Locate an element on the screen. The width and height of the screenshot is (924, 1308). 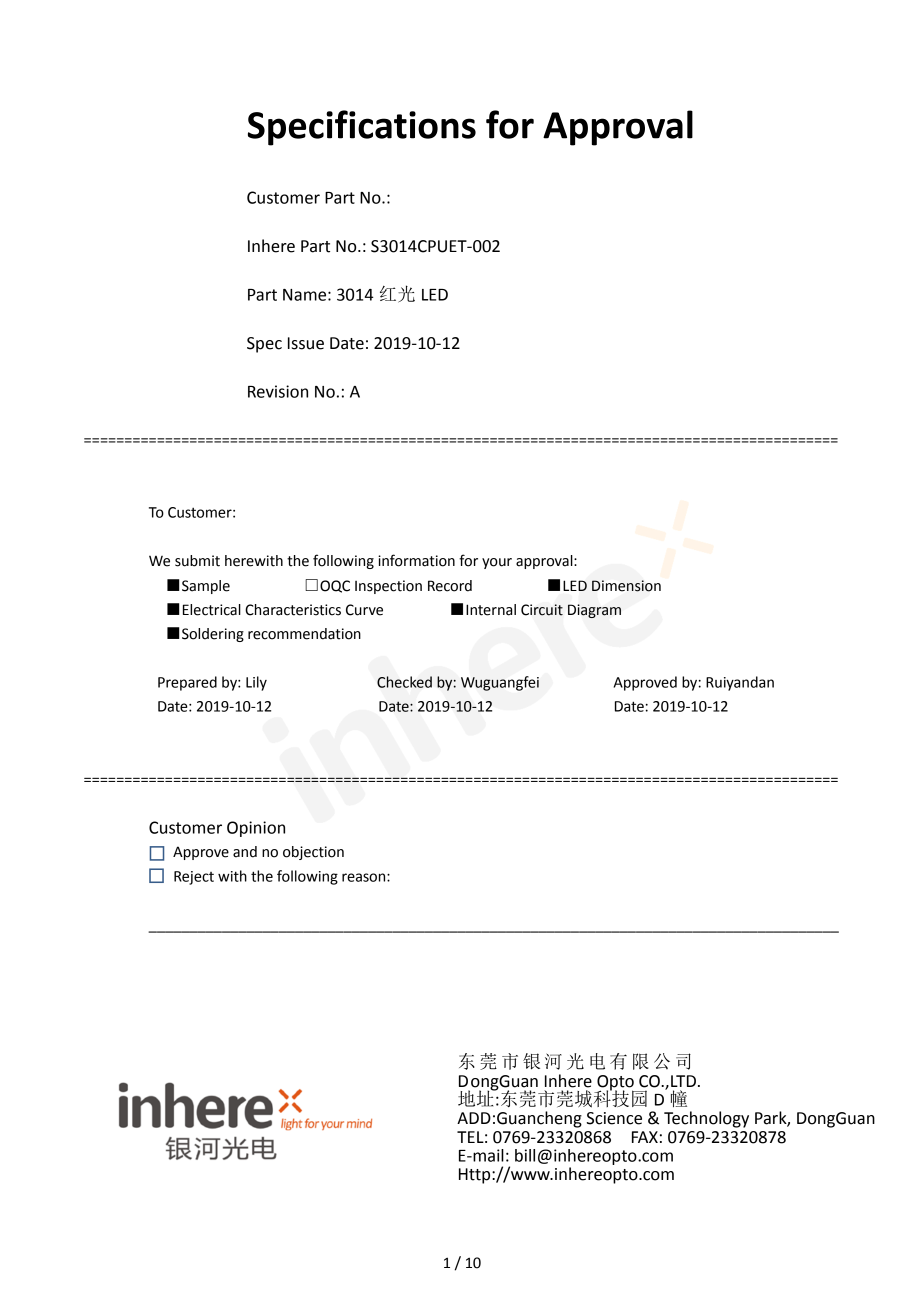
Issue is located at coordinates (306, 343).
